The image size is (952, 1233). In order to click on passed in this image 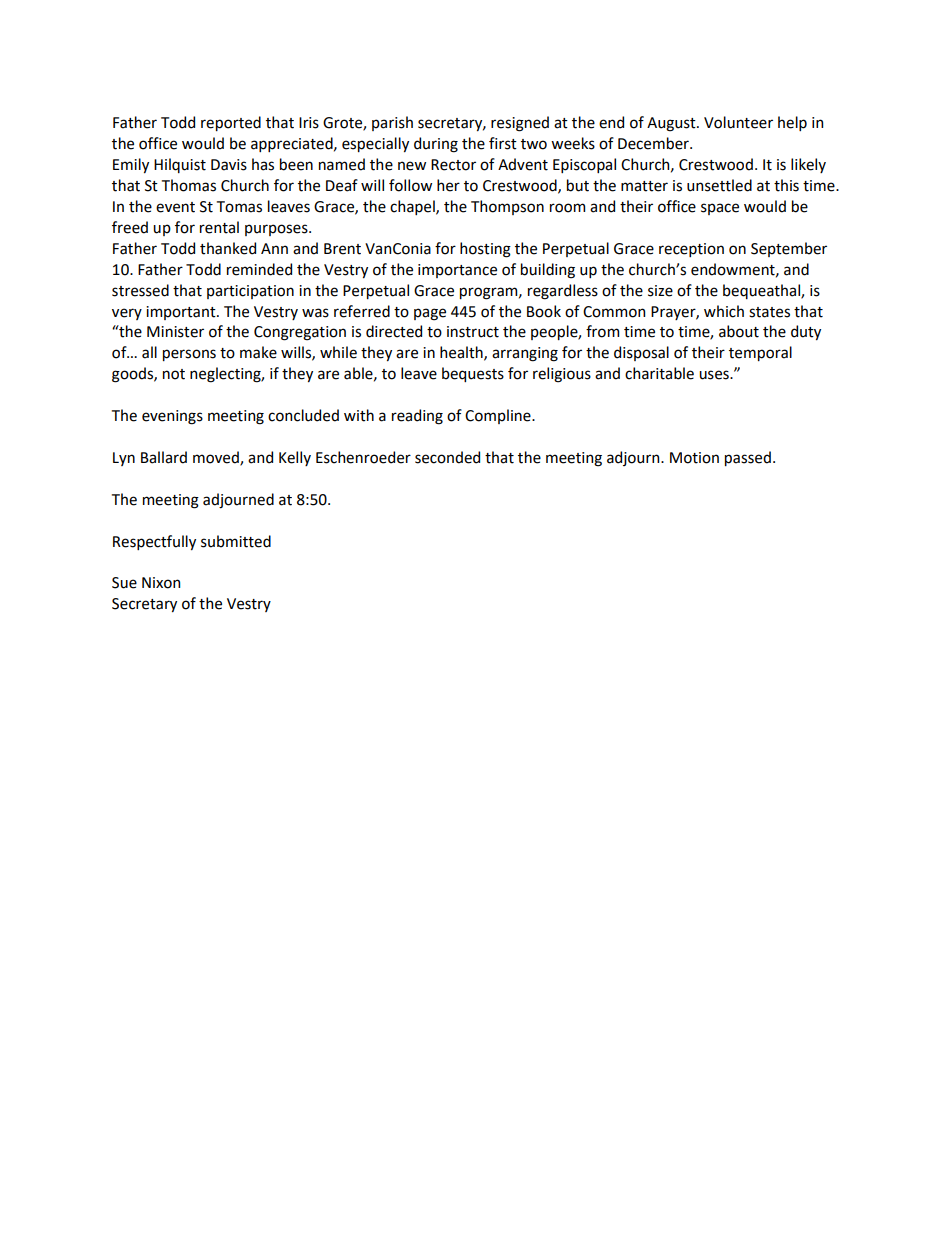, I will do `click(748, 458)`.
